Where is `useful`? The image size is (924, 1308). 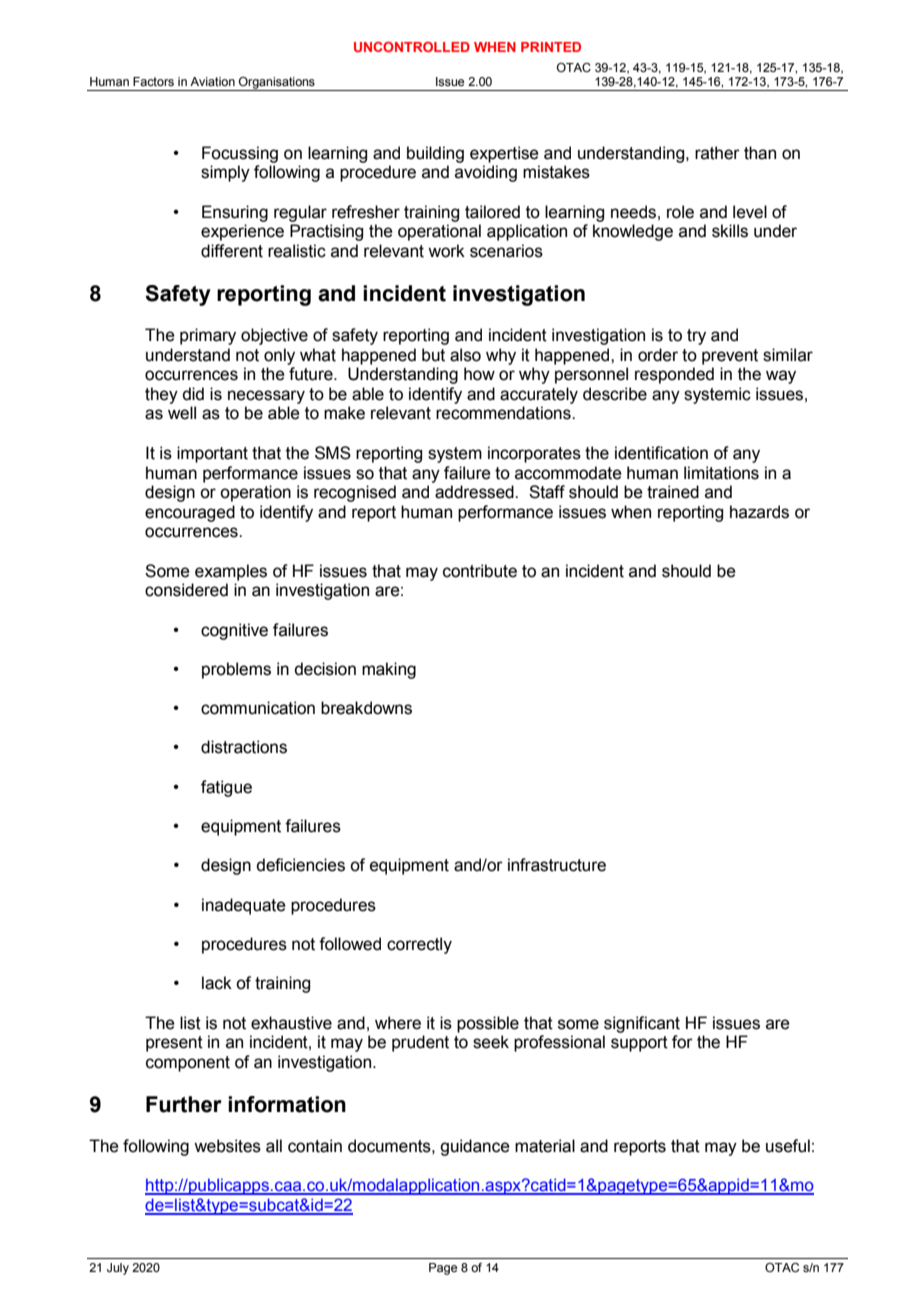 useful is located at coordinates (788, 1146).
